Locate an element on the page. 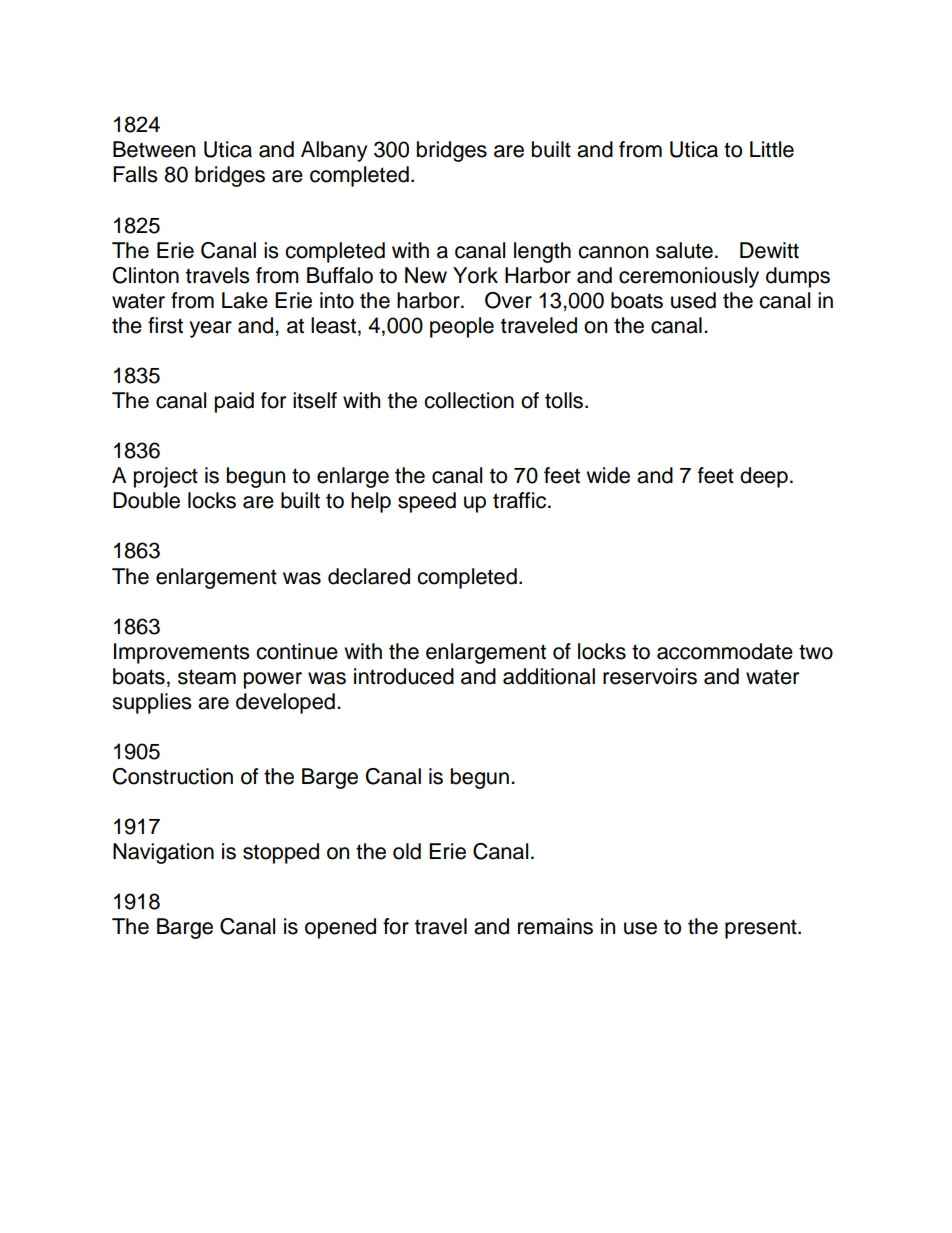  Albany is located at coordinates (334, 151).
